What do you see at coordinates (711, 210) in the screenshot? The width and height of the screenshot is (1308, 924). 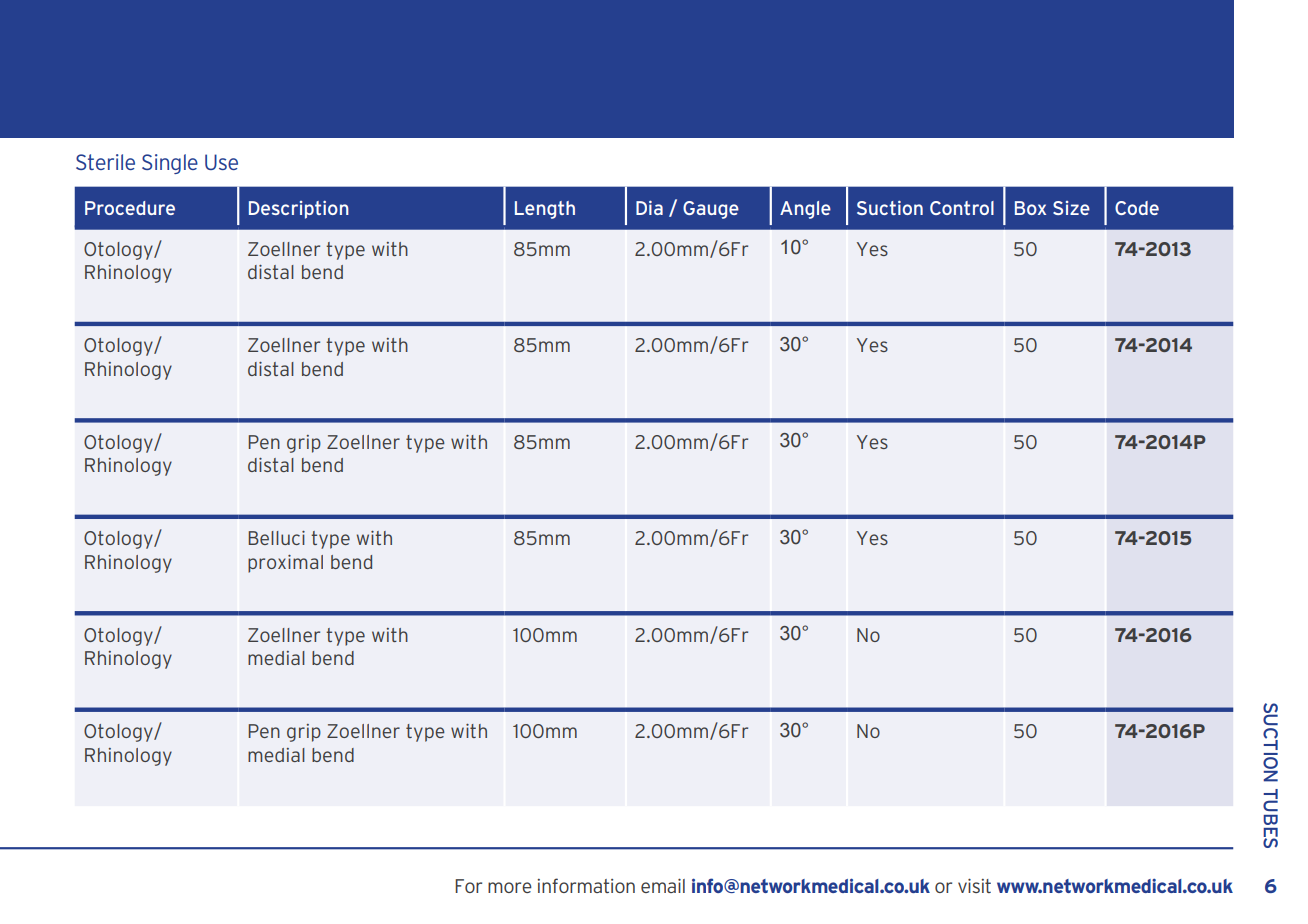 I see `Gauge` at bounding box center [711, 210].
